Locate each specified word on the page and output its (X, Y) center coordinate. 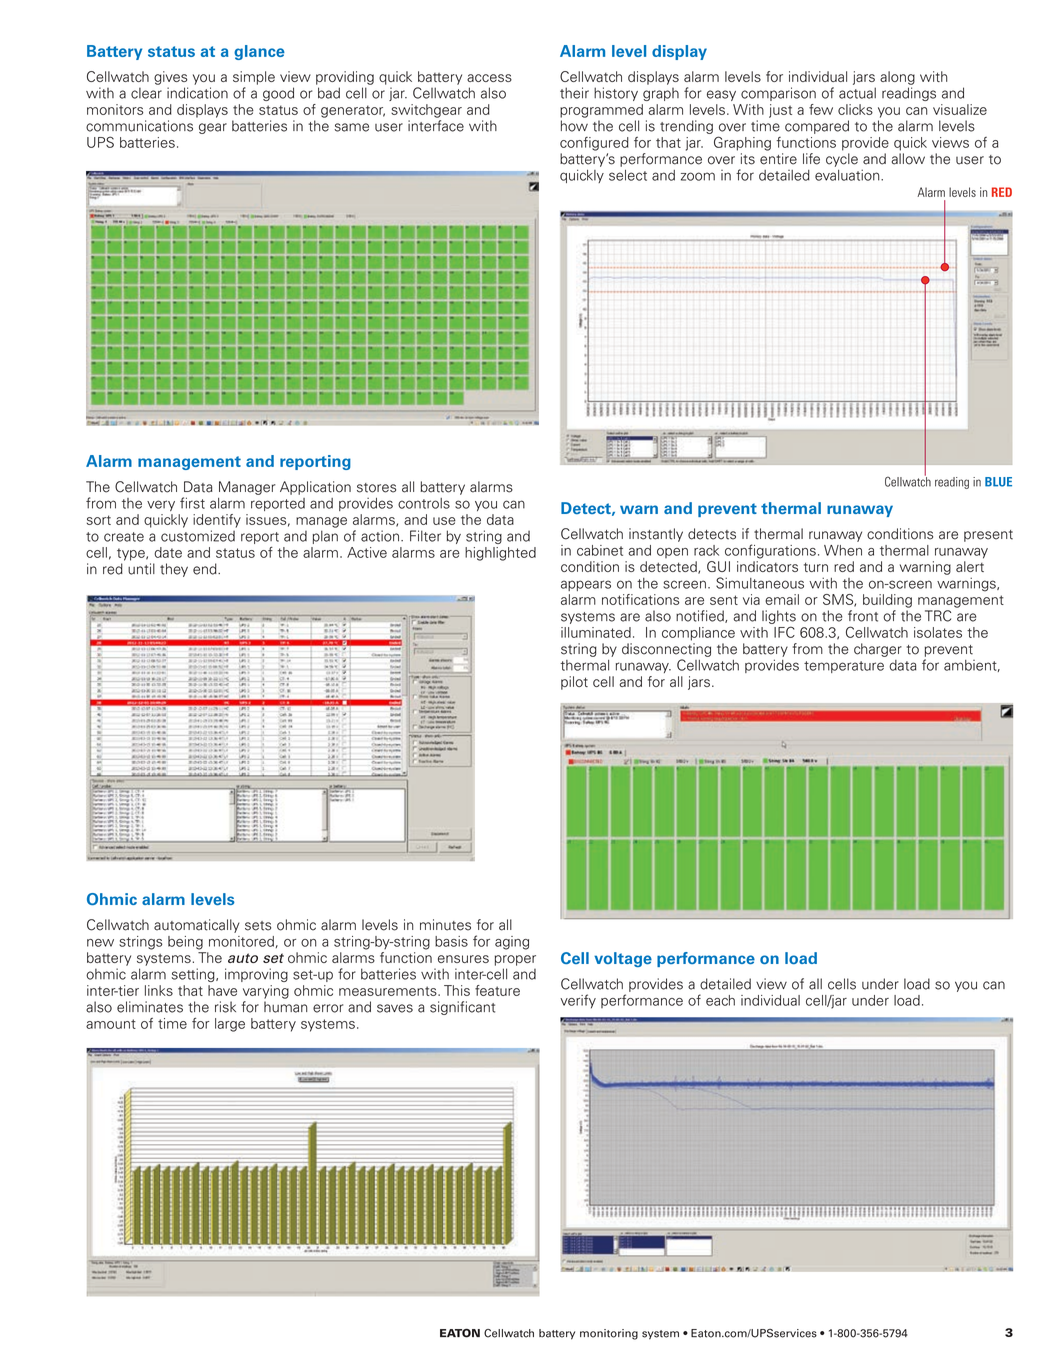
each (720, 1000)
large (230, 1025)
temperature (844, 667)
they (174, 570)
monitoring (609, 1334)
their (574, 93)
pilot (574, 683)
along (897, 78)
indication (197, 93)
